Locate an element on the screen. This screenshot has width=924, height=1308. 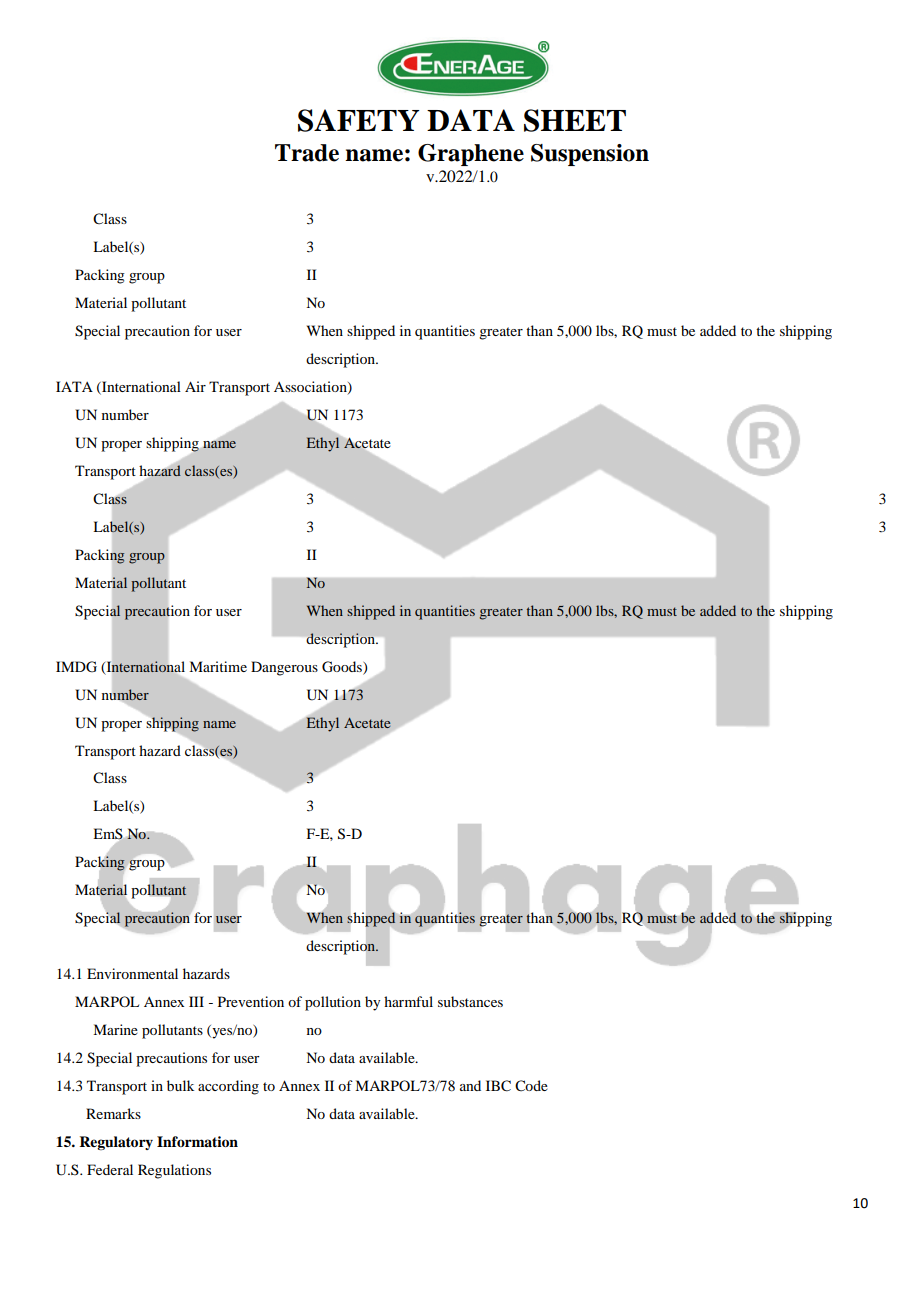
Graphene is located at coordinates (471, 155).
